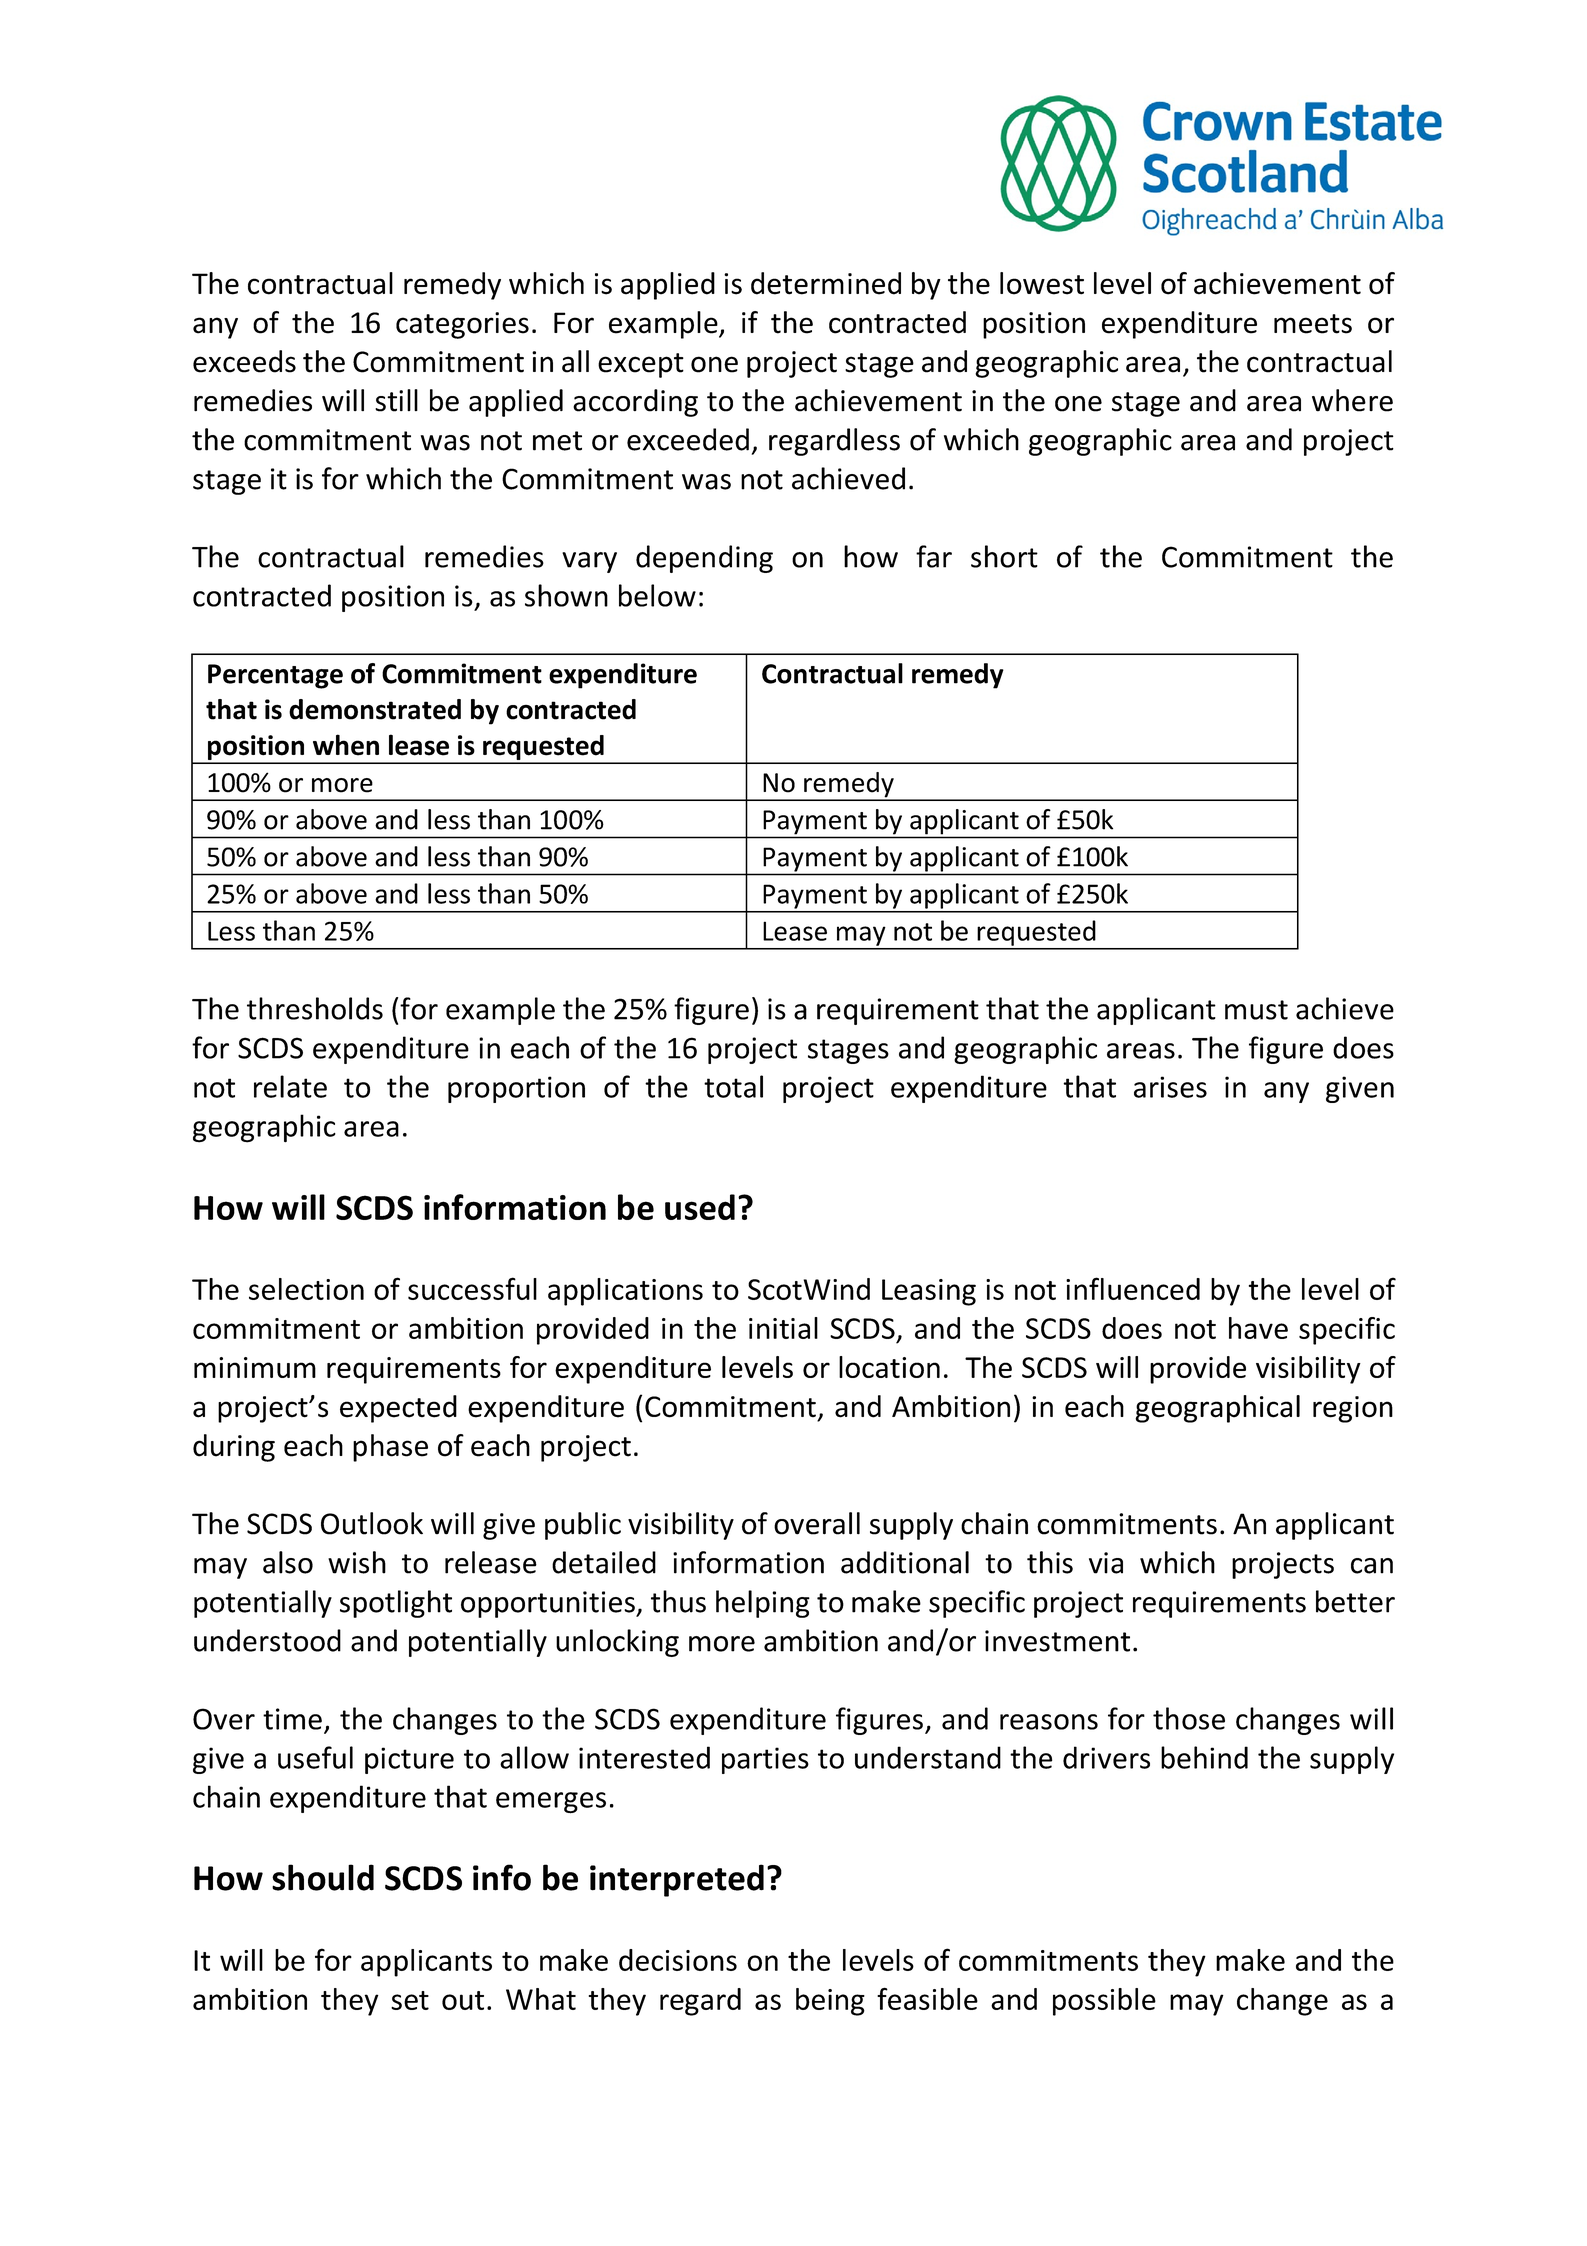 This screenshot has height=2246, width=1587. Describe the element at coordinates (410, 2000) in the screenshot. I see `set` at that location.
